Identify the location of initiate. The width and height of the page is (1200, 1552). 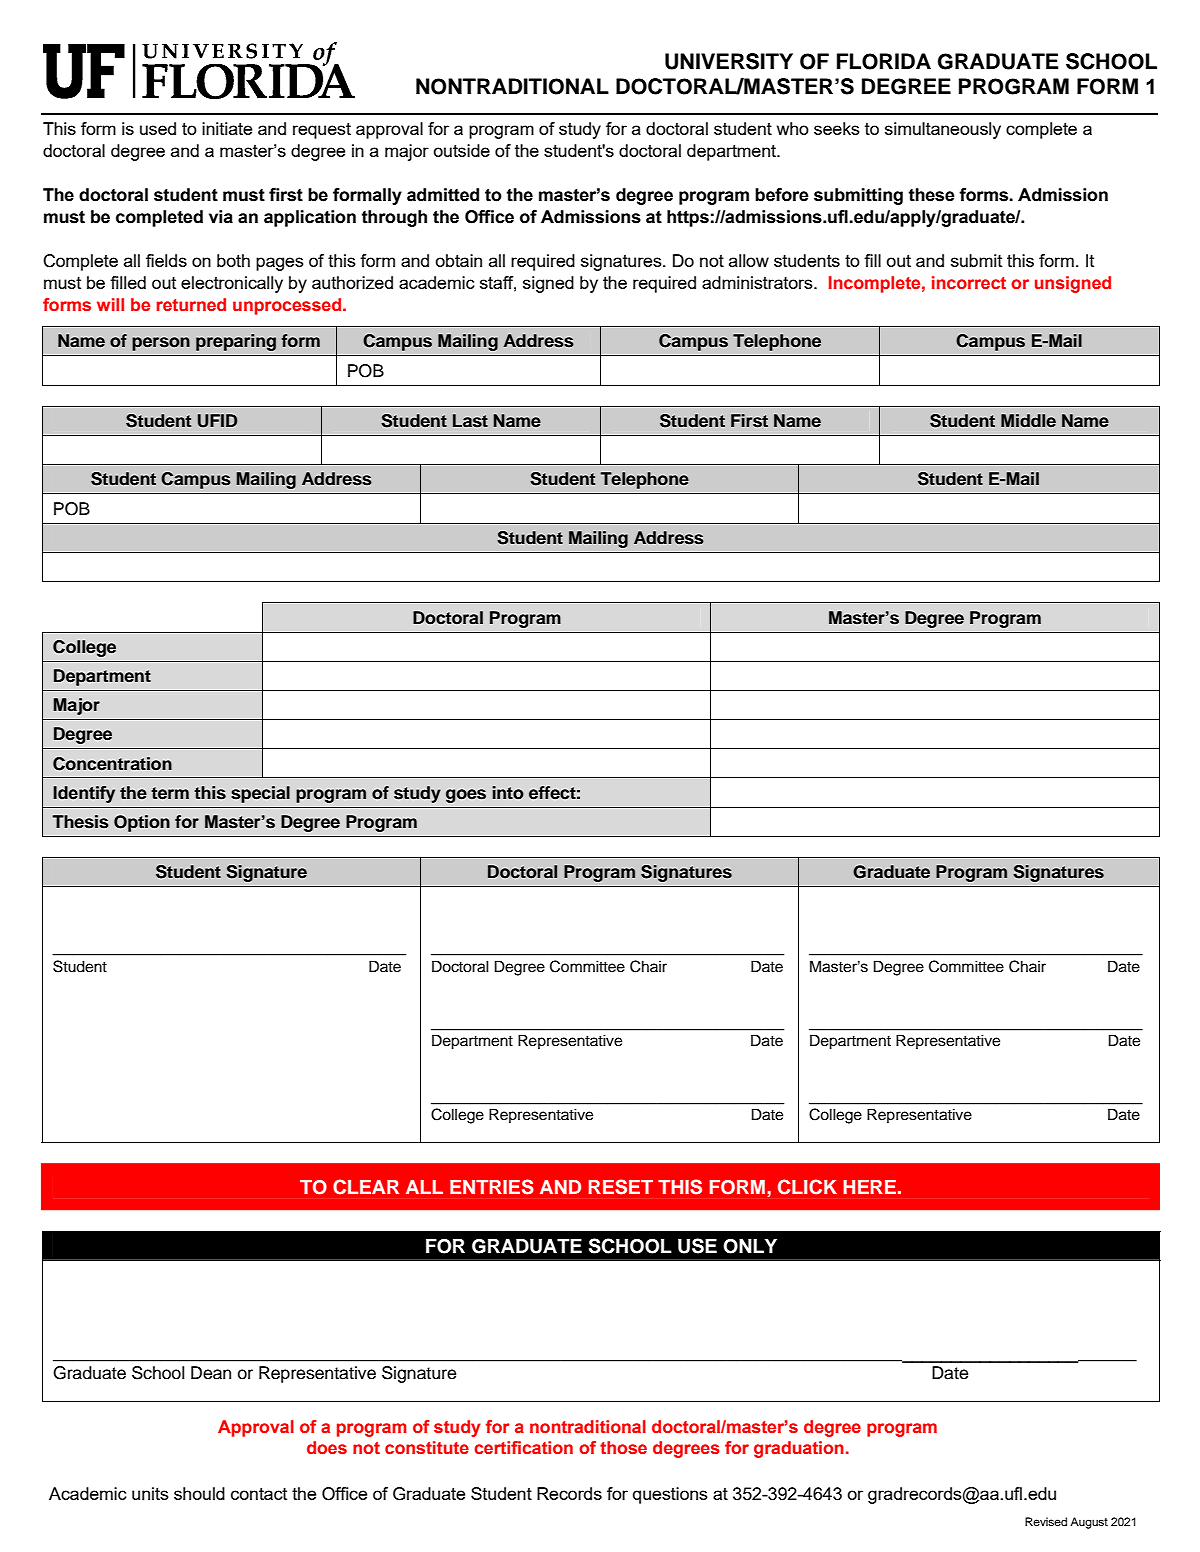
(227, 128).
